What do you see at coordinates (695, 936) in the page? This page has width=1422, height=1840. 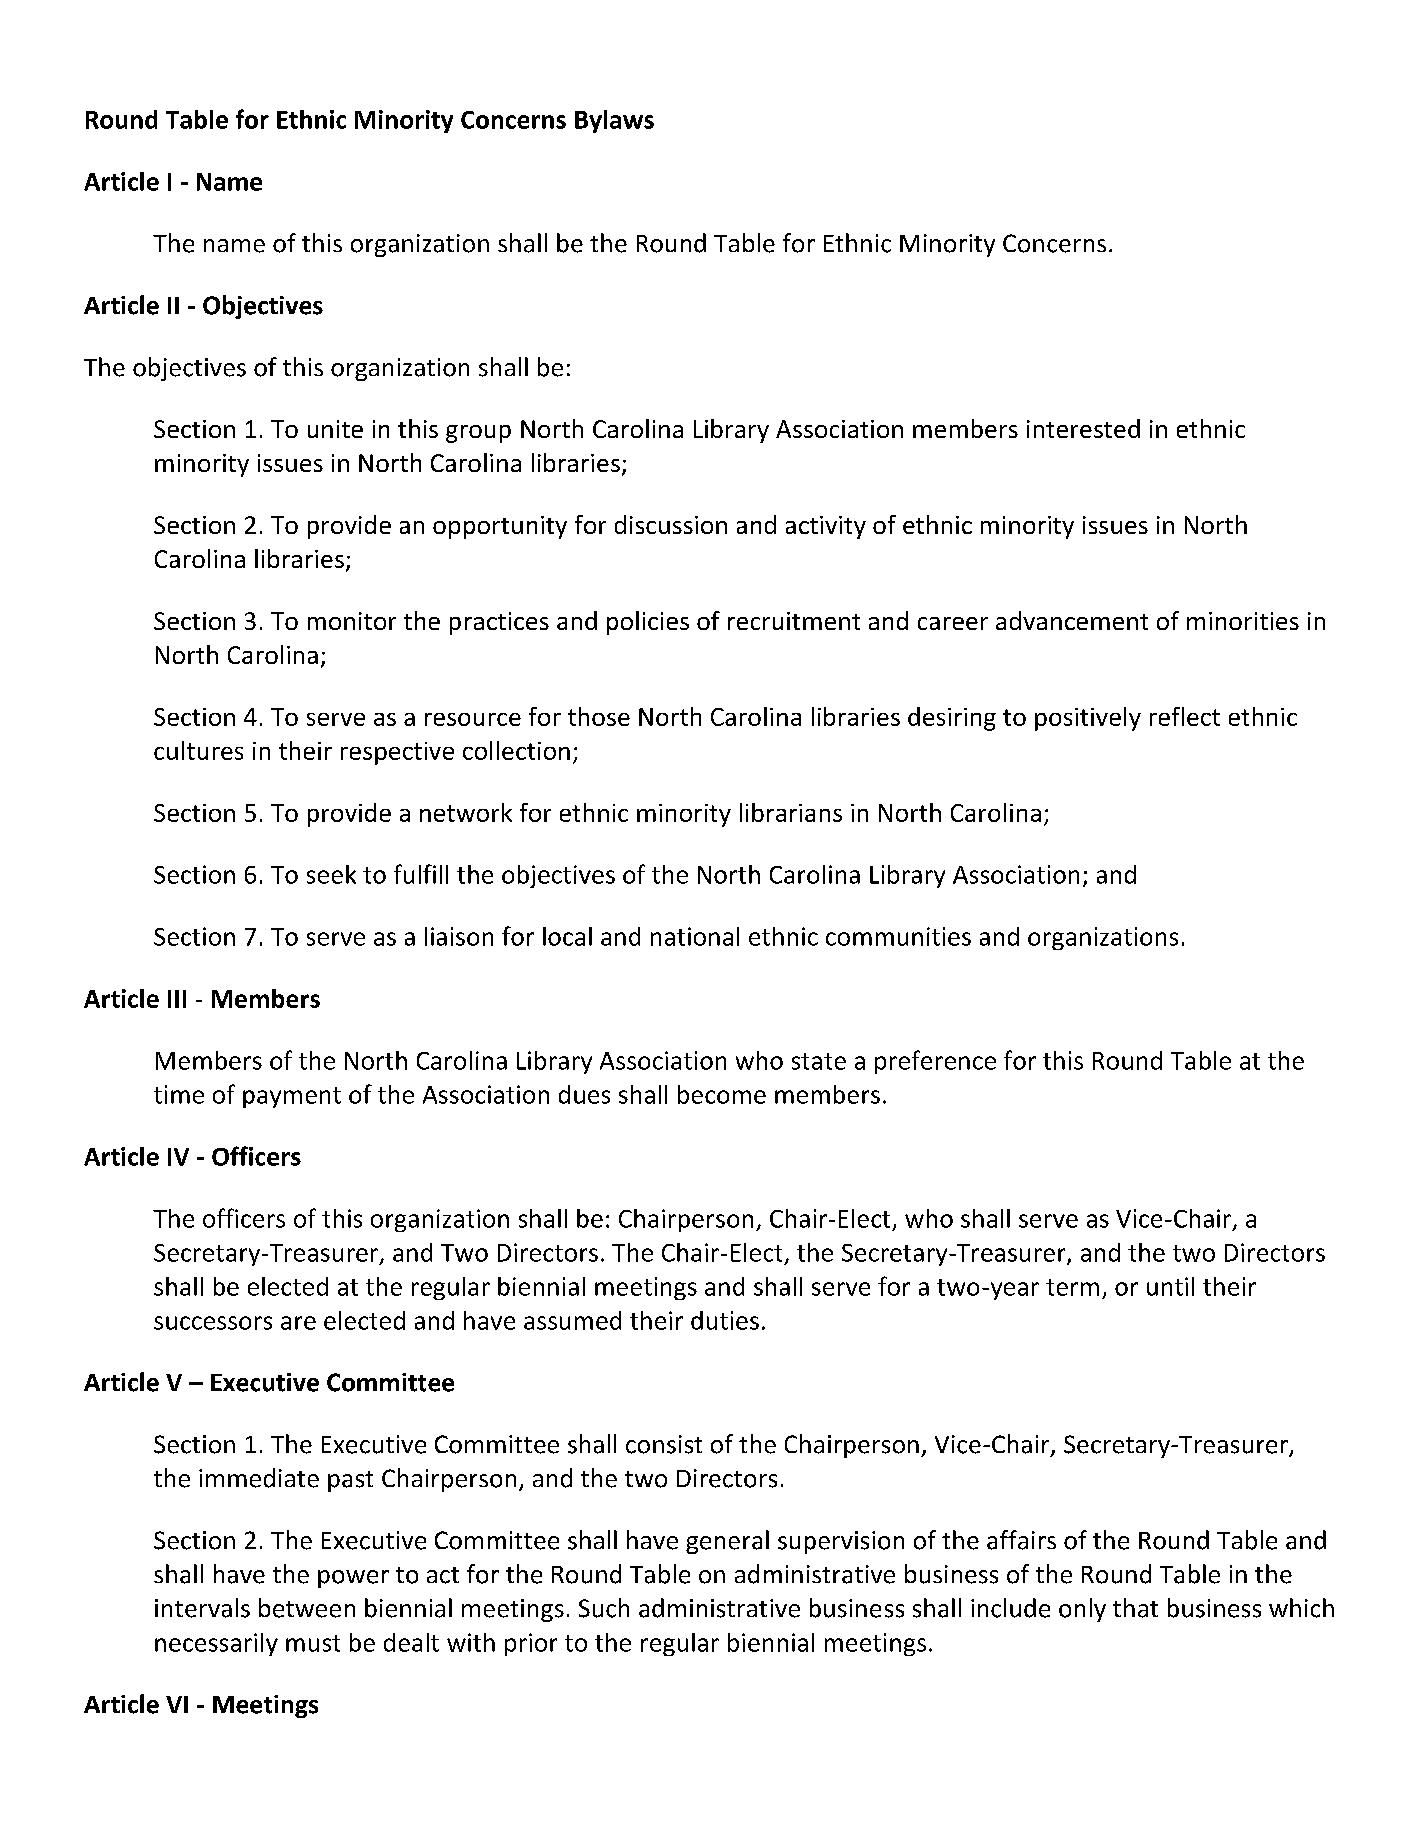 I see `national` at bounding box center [695, 936].
